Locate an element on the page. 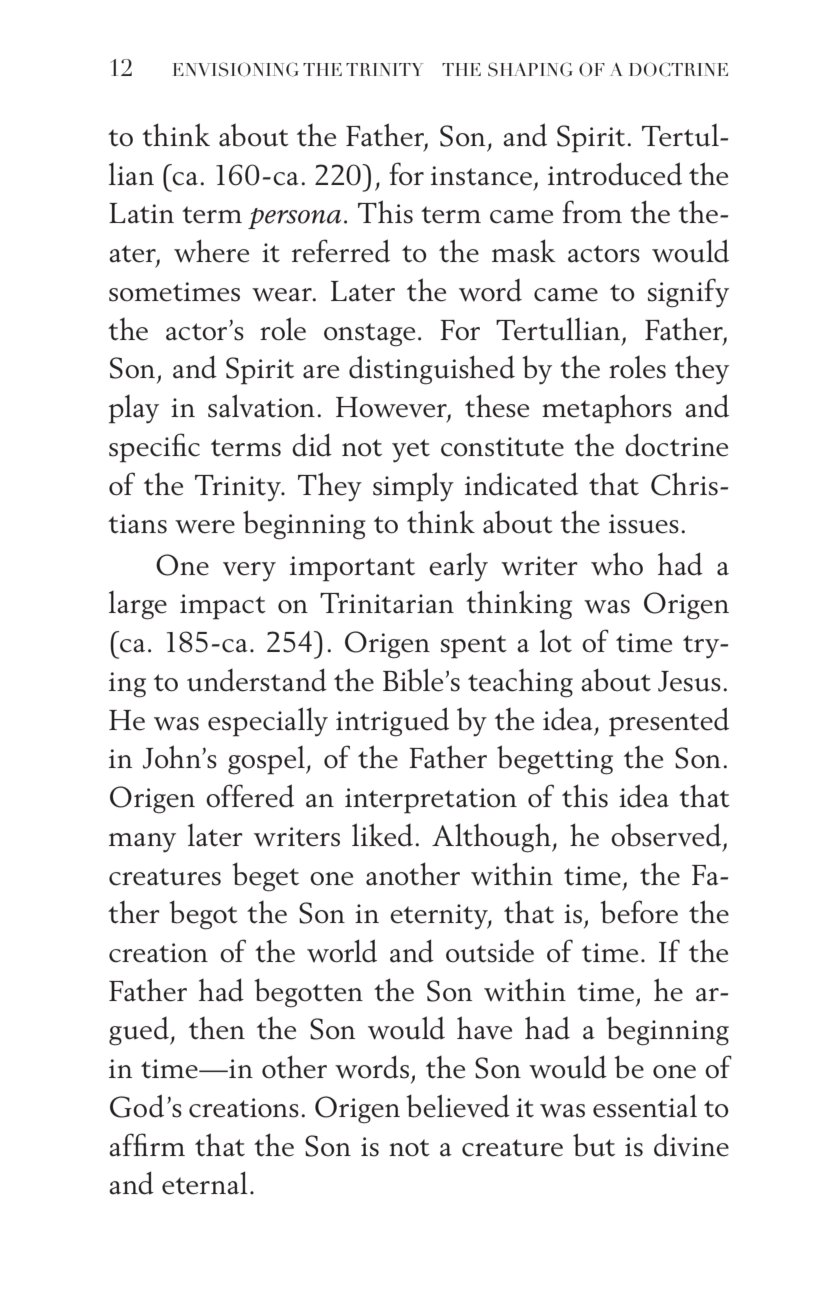  observed is located at coordinates (666, 835).
